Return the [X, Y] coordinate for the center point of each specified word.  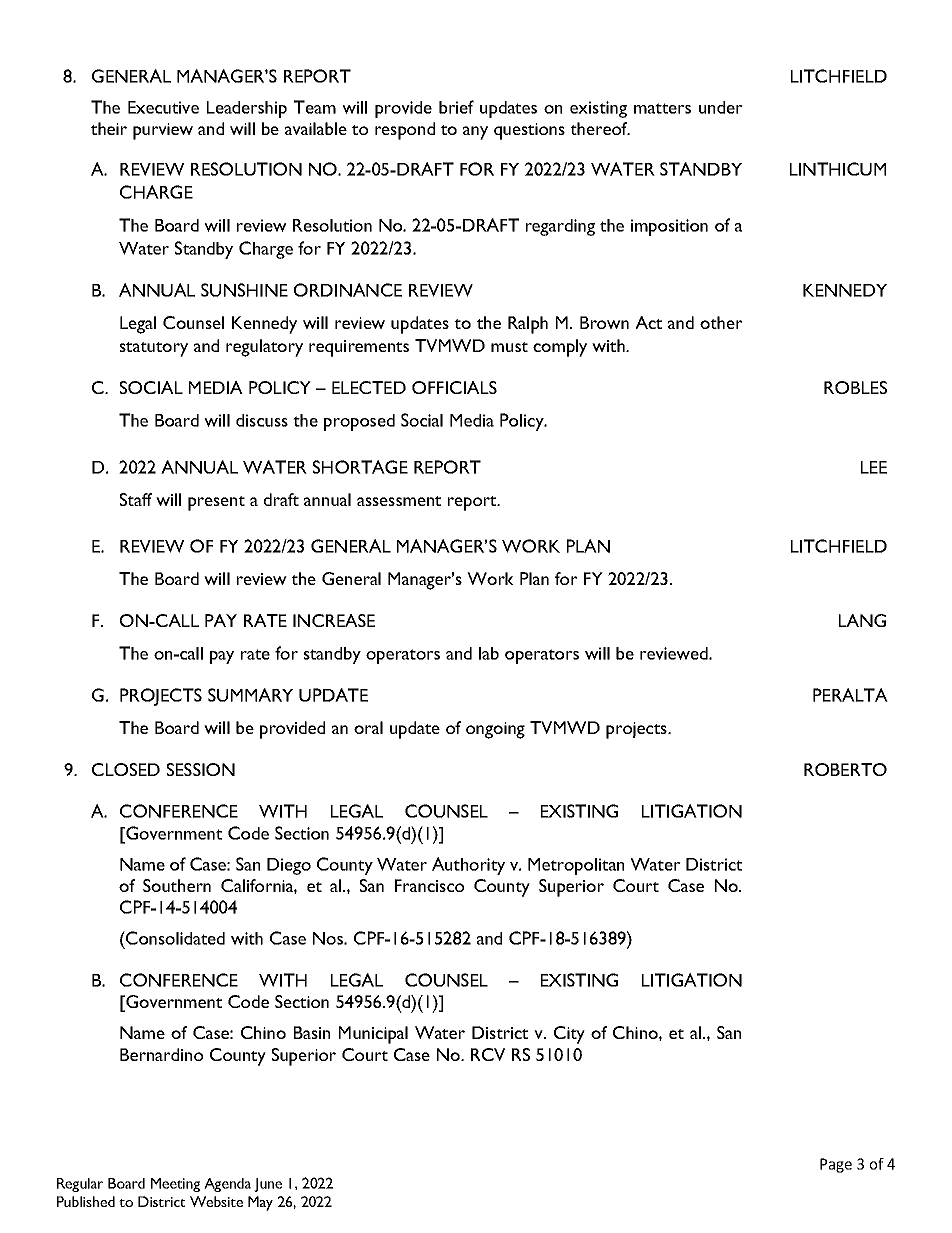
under [721, 107]
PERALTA [850, 695]
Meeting [175, 1185]
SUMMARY [250, 695]
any [475, 133]
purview [163, 131]
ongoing [495, 730]
